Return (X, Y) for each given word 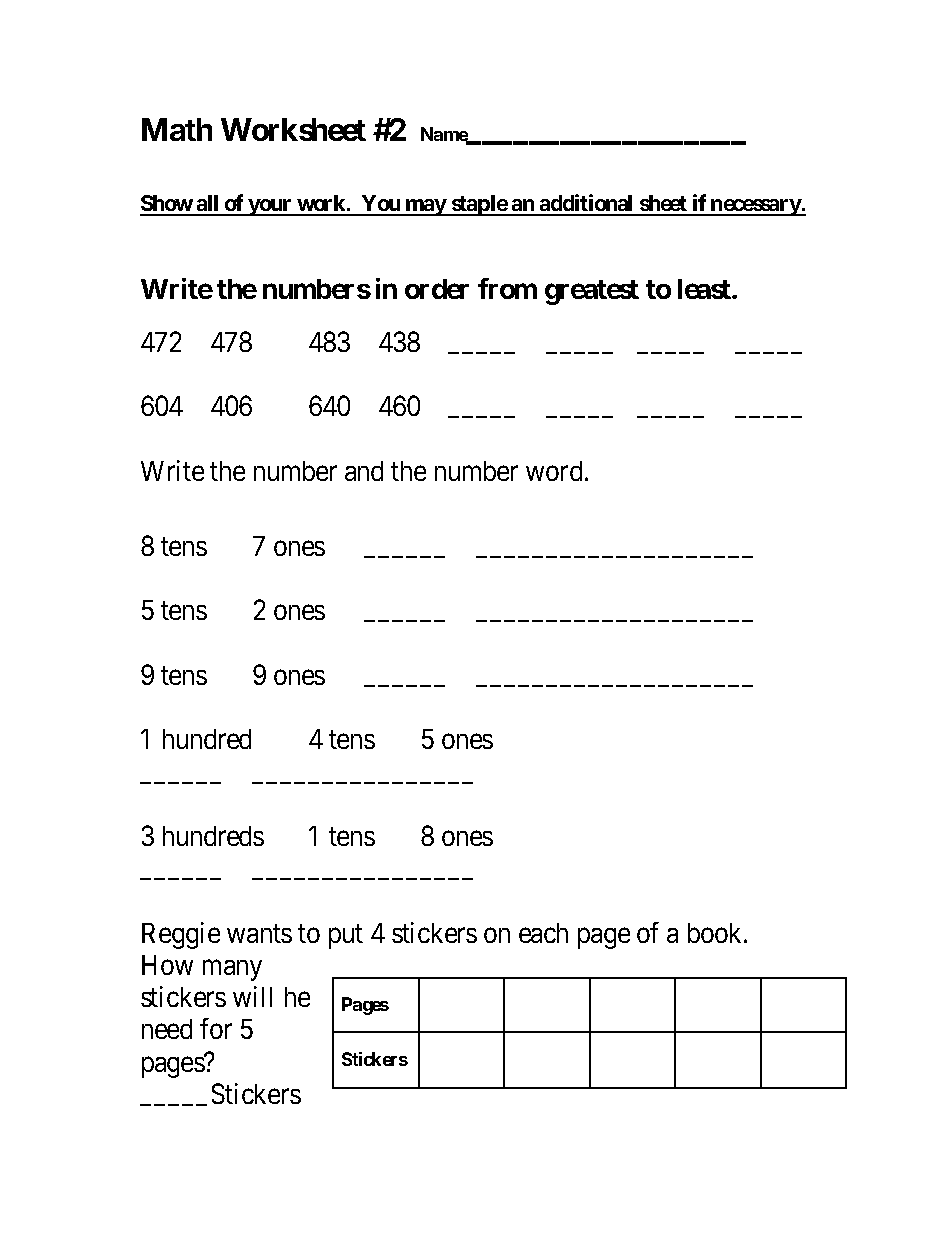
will (252, 996)
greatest (592, 292)
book (716, 933)
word (554, 471)
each (543, 933)
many (232, 970)
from (507, 288)
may (426, 207)
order (437, 289)
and (364, 471)
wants (259, 934)
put (346, 937)
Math (177, 129)
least (705, 289)
